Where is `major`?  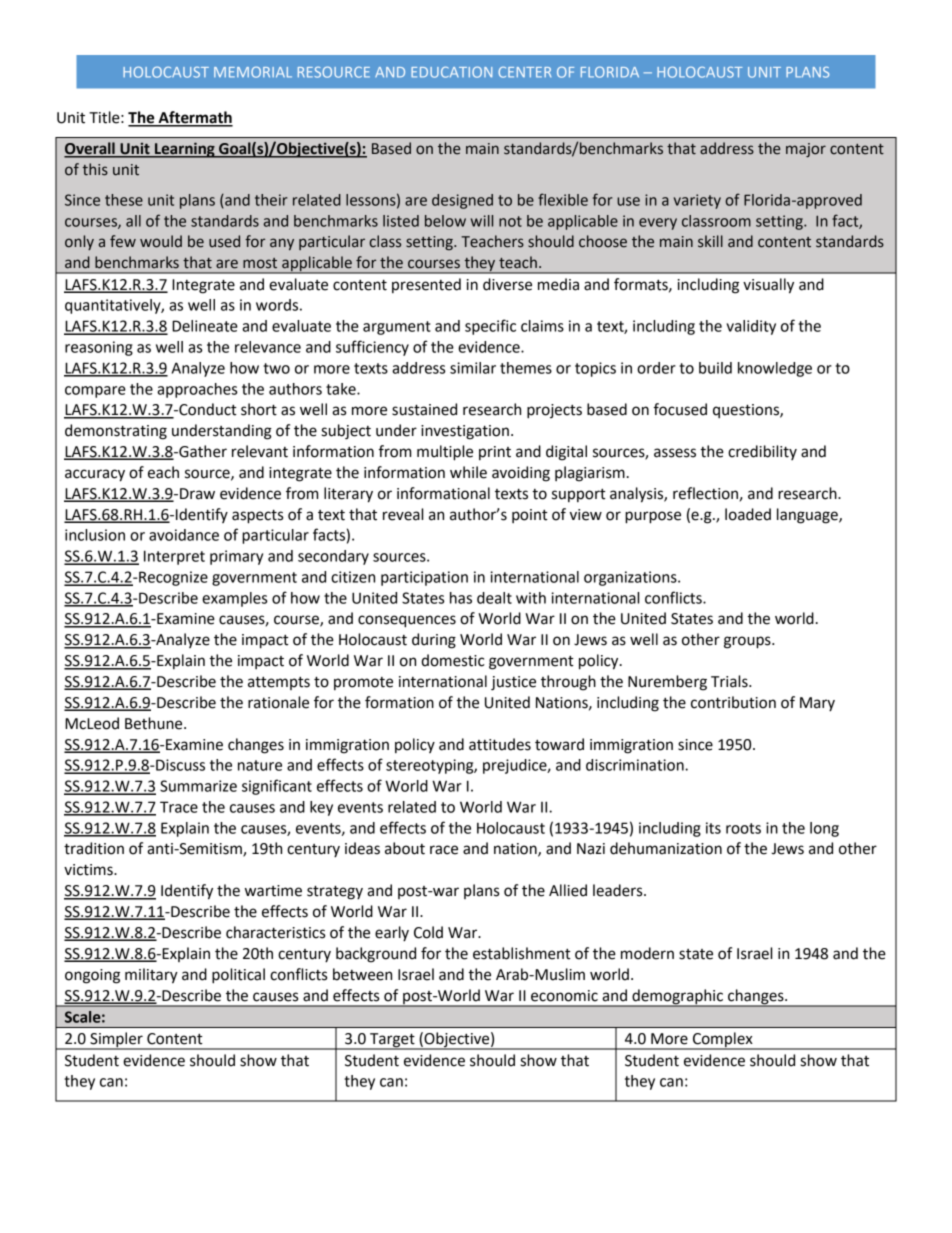 major is located at coordinates (806, 150).
